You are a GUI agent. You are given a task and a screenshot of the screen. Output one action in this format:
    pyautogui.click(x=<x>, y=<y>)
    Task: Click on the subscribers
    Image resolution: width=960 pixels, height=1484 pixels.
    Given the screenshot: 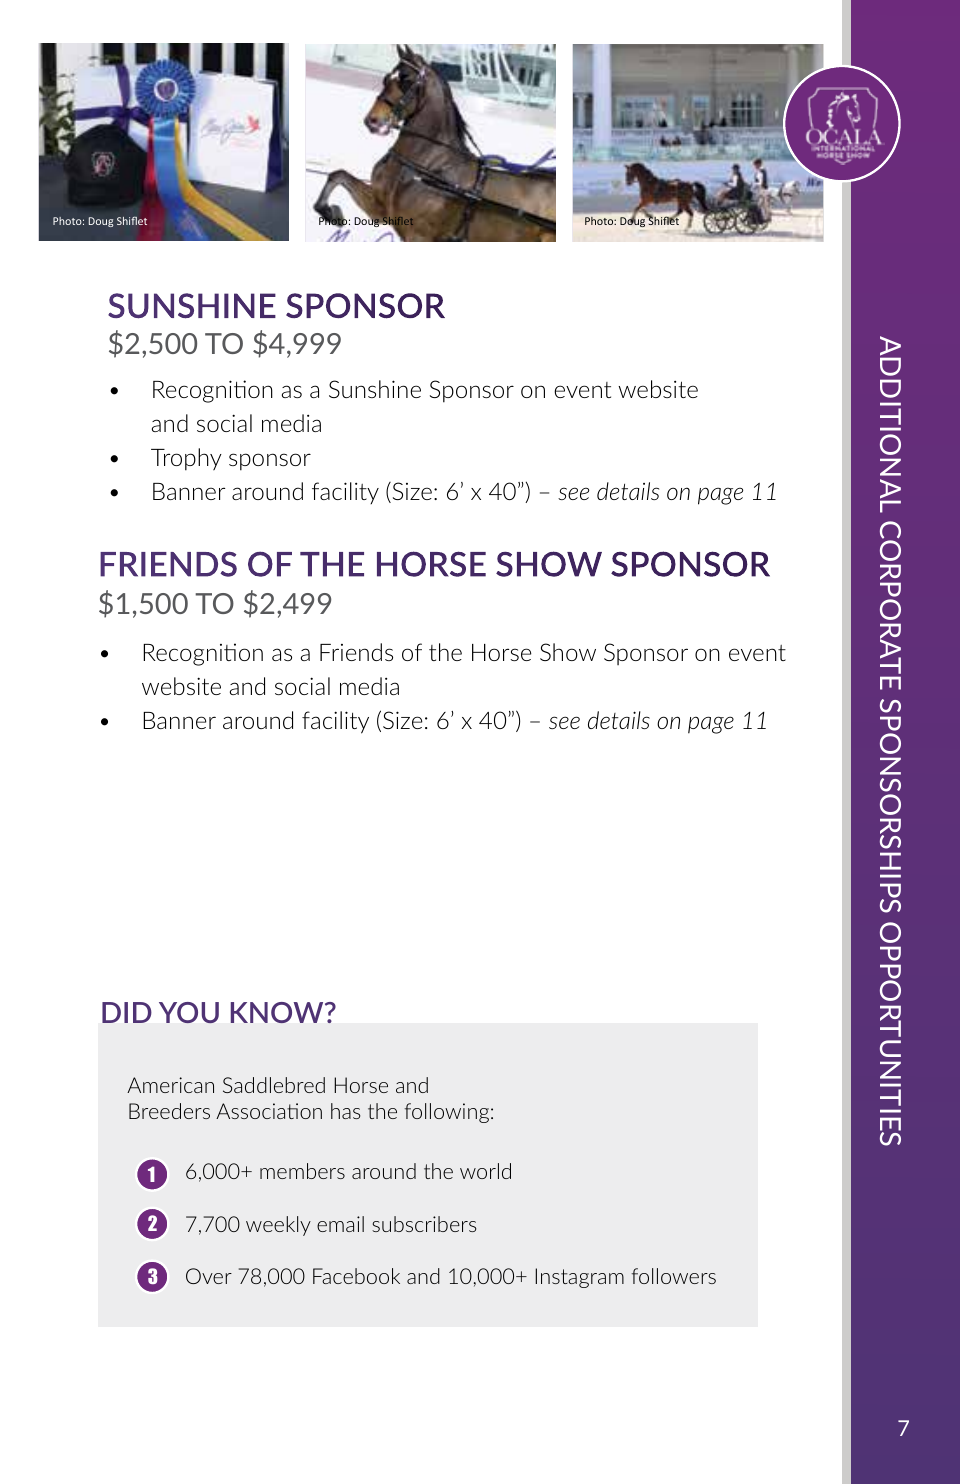 What is the action you would take?
    pyautogui.click(x=424, y=1224)
